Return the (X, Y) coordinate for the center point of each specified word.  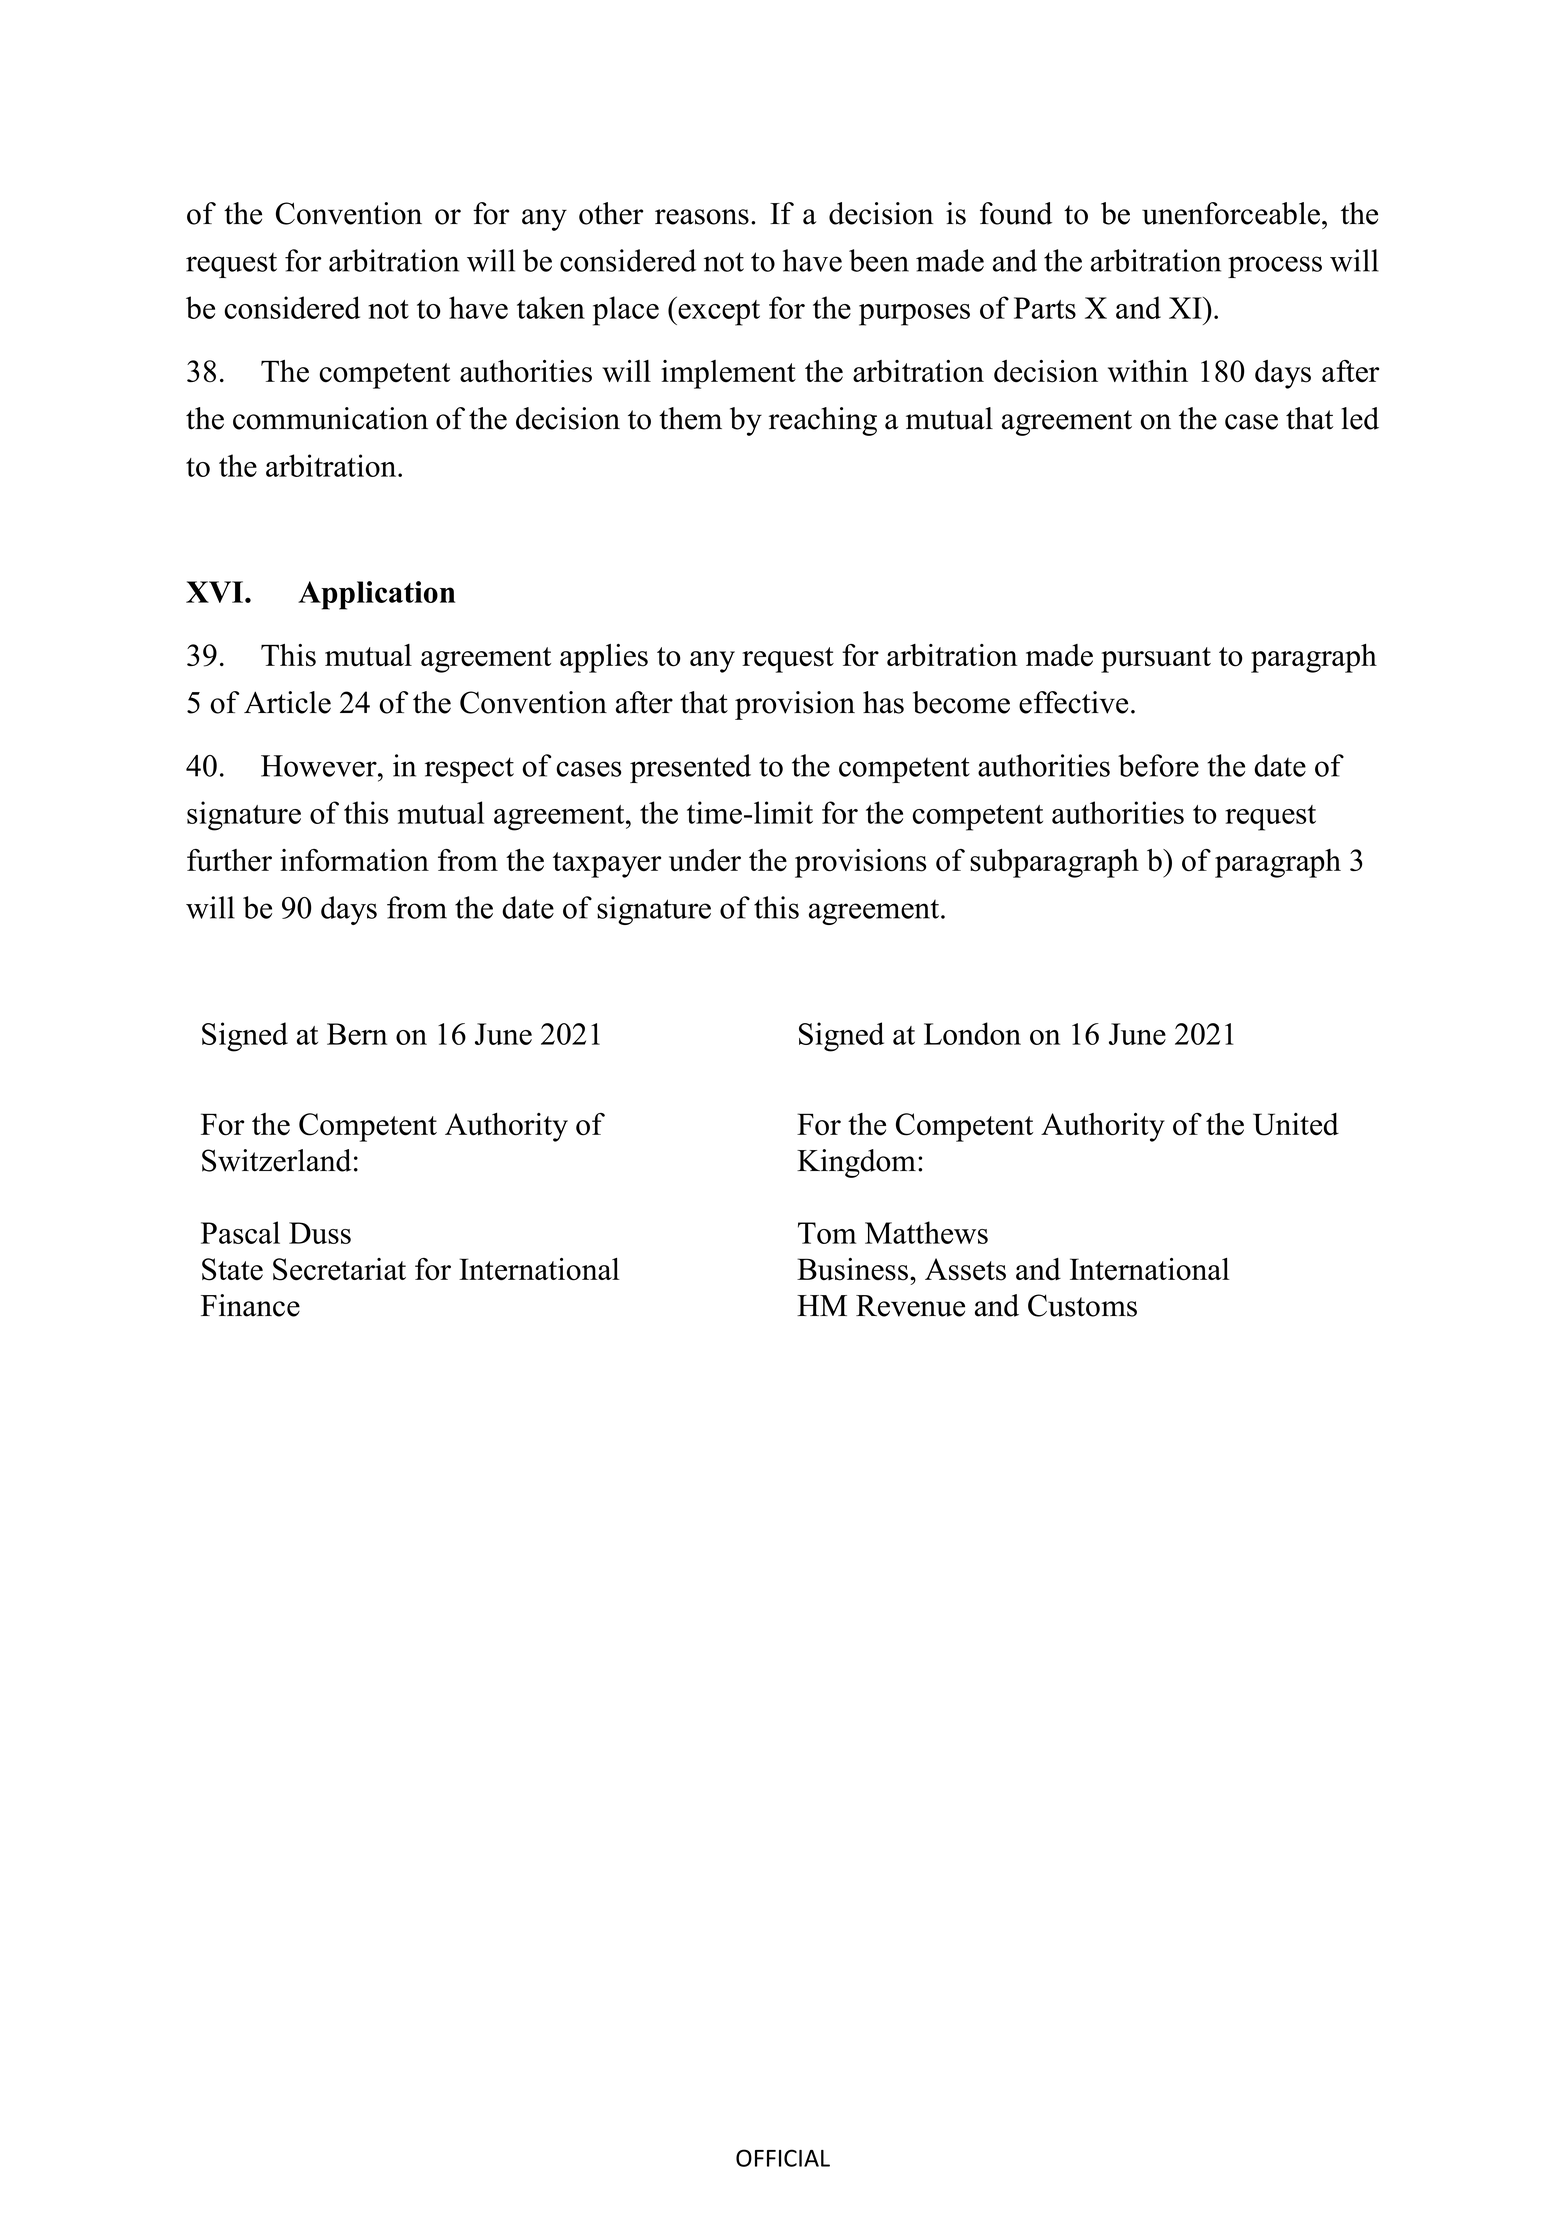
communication (330, 418)
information (354, 860)
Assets (965, 1269)
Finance (250, 1305)
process (1275, 267)
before (1158, 765)
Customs (1082, 1305)
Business (852, 1269)
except (718, 313)
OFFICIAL (783, 2158)
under (705, 860)
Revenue (910, 1306)
